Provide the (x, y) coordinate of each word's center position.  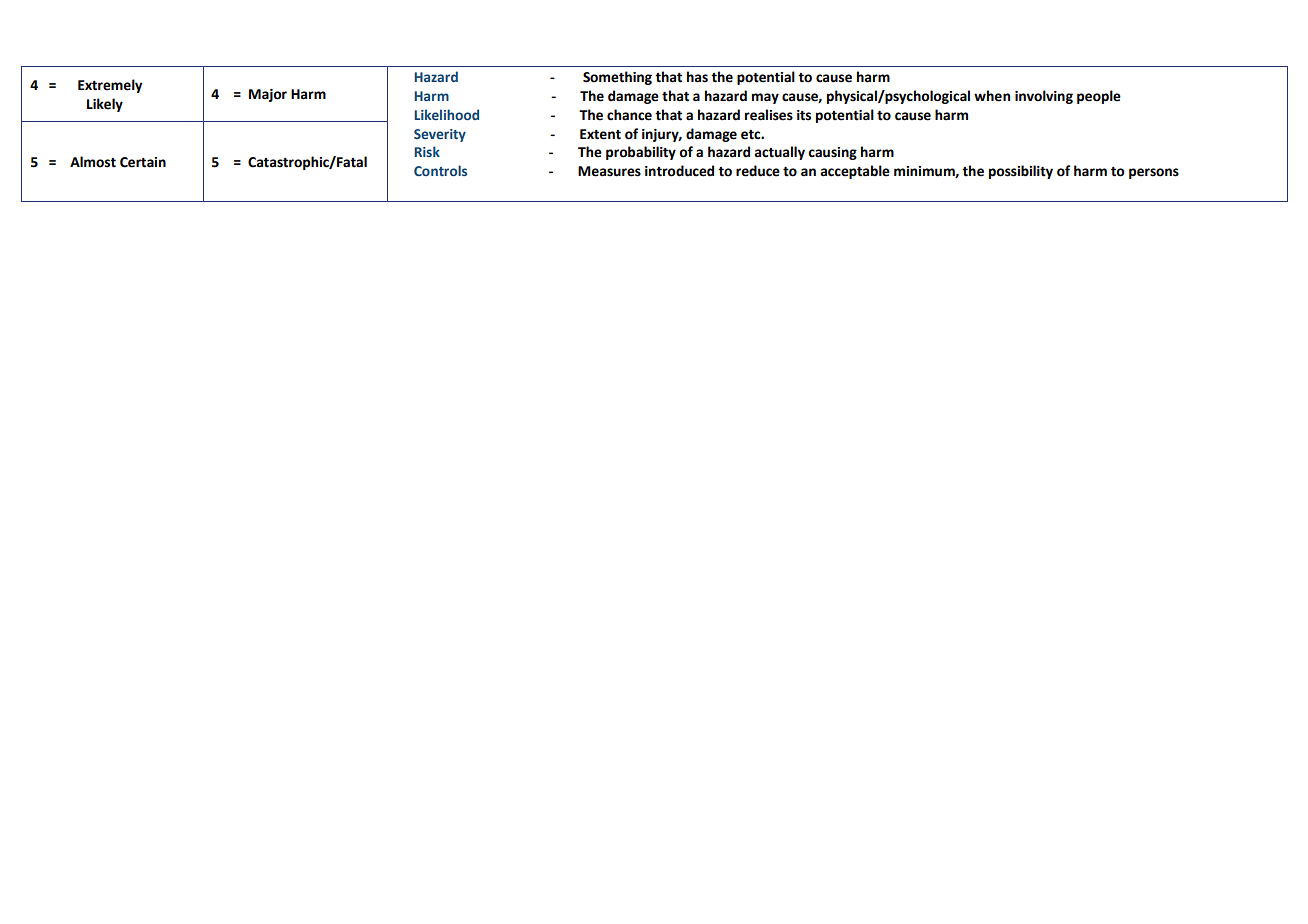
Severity (440, 135)
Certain (143, 162)
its (804, 115)
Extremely (110, 86)
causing (832, 153)
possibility (1021, 172)
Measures (609, 171)
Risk (427, 151)
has (697, 77)
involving (1044, 97)
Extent (600, 134)
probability (641, 153)
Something (617, 78)
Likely (105, 105)
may (765, 98)
